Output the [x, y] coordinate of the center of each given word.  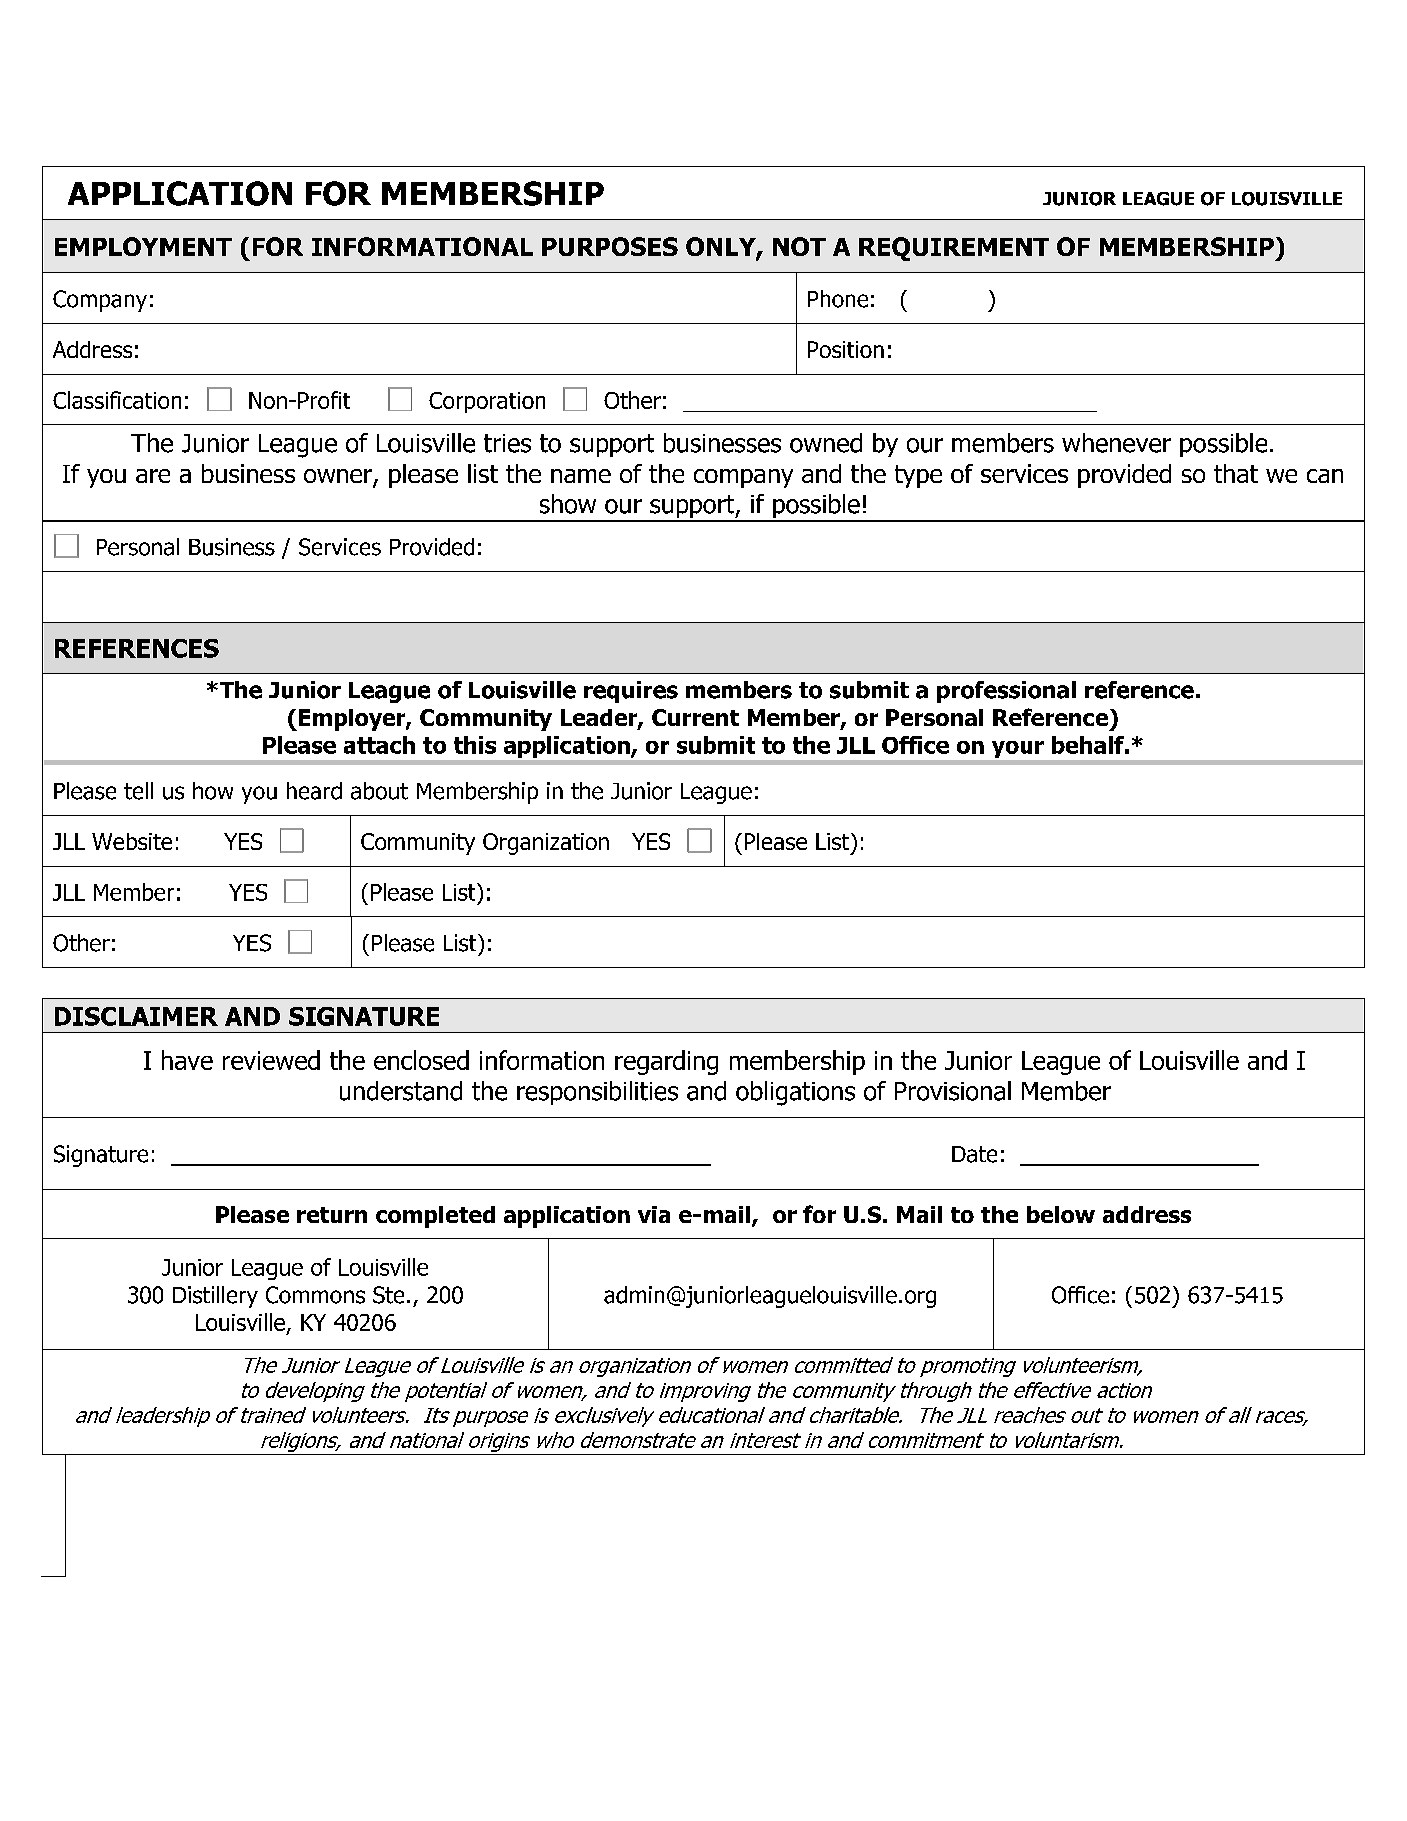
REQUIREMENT [954, 249]
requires [631, 692]
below [1061, 1214]
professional [1006, 692]
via [654, 1214]
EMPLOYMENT [143, 246]
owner [339, 477]
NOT [799, 246]
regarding [666, 1062]
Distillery [215, 1297]
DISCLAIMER [136, 1016]
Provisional [953, 1091]
